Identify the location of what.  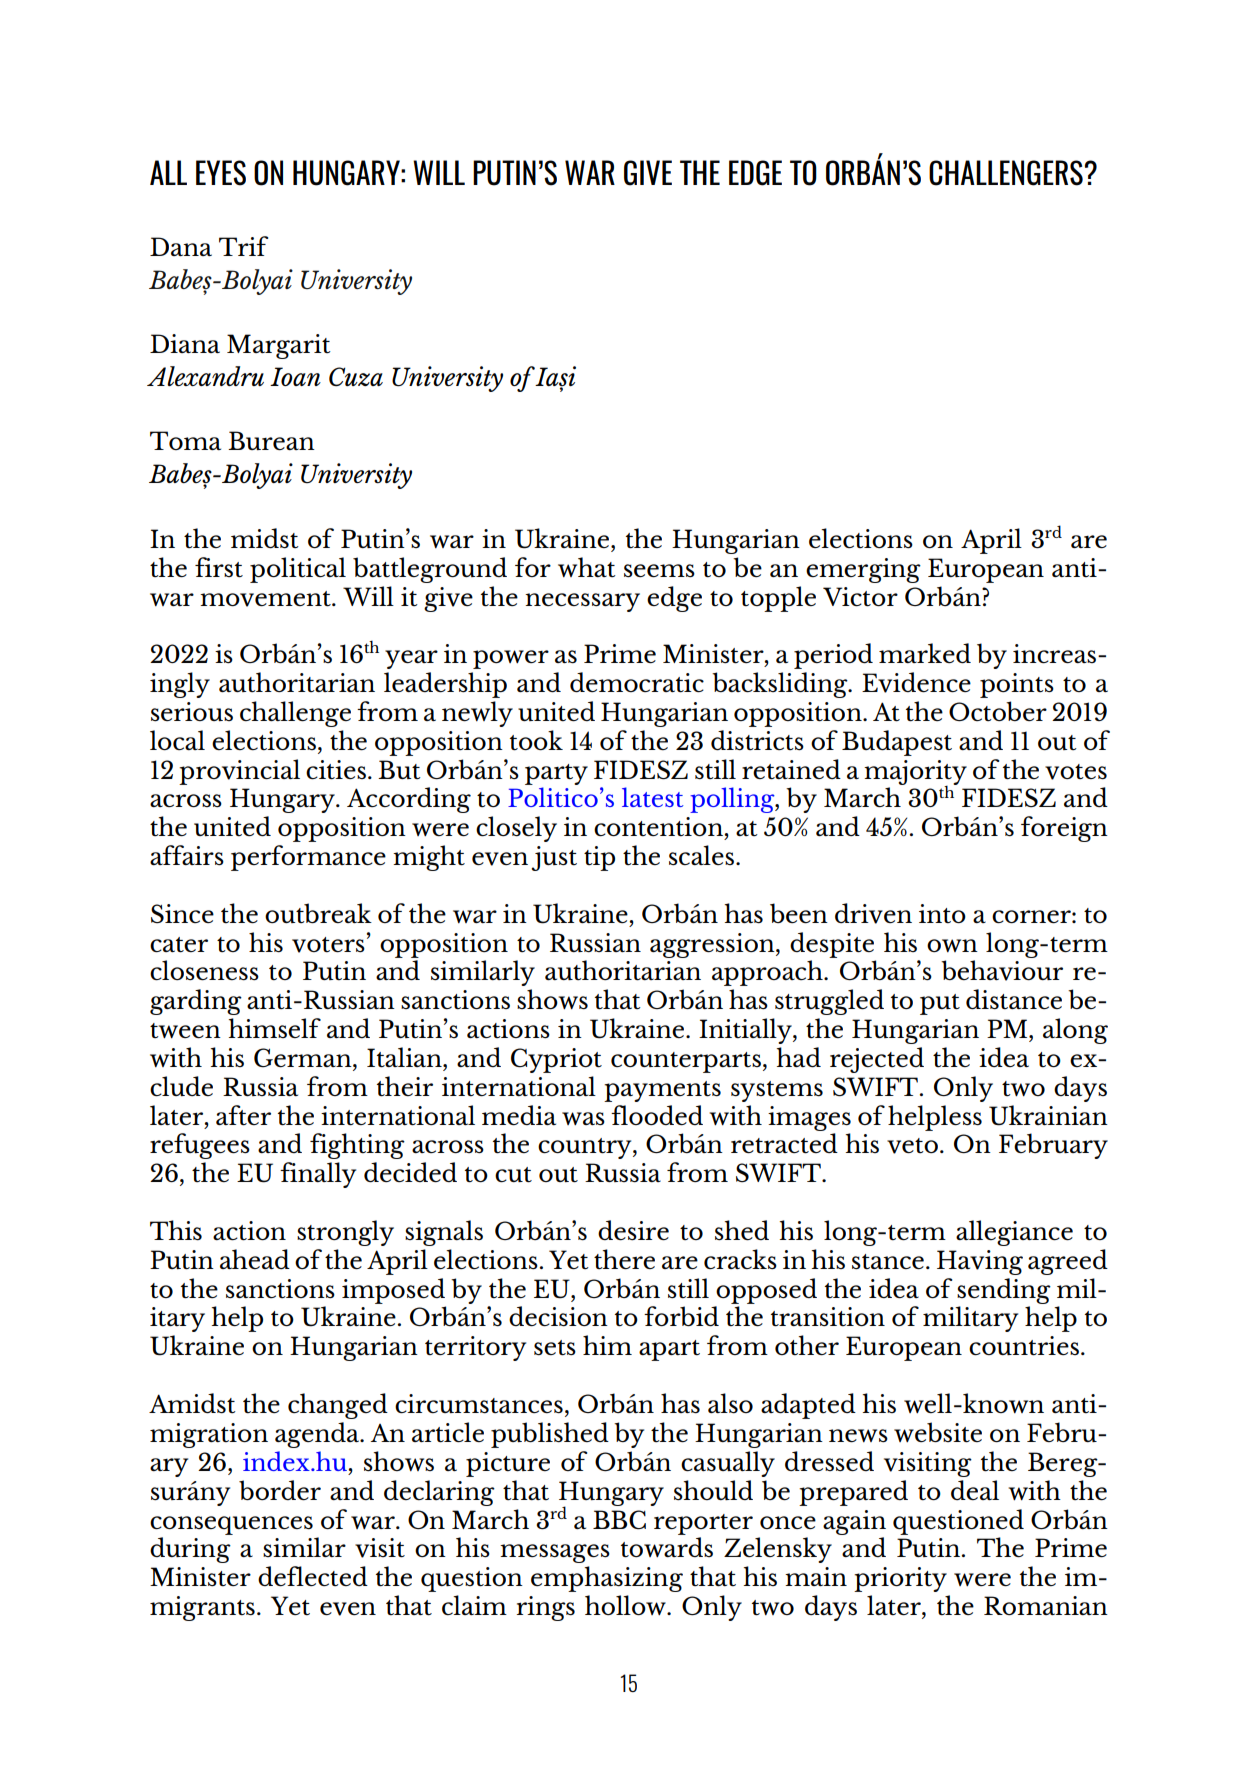
(587, 567).
